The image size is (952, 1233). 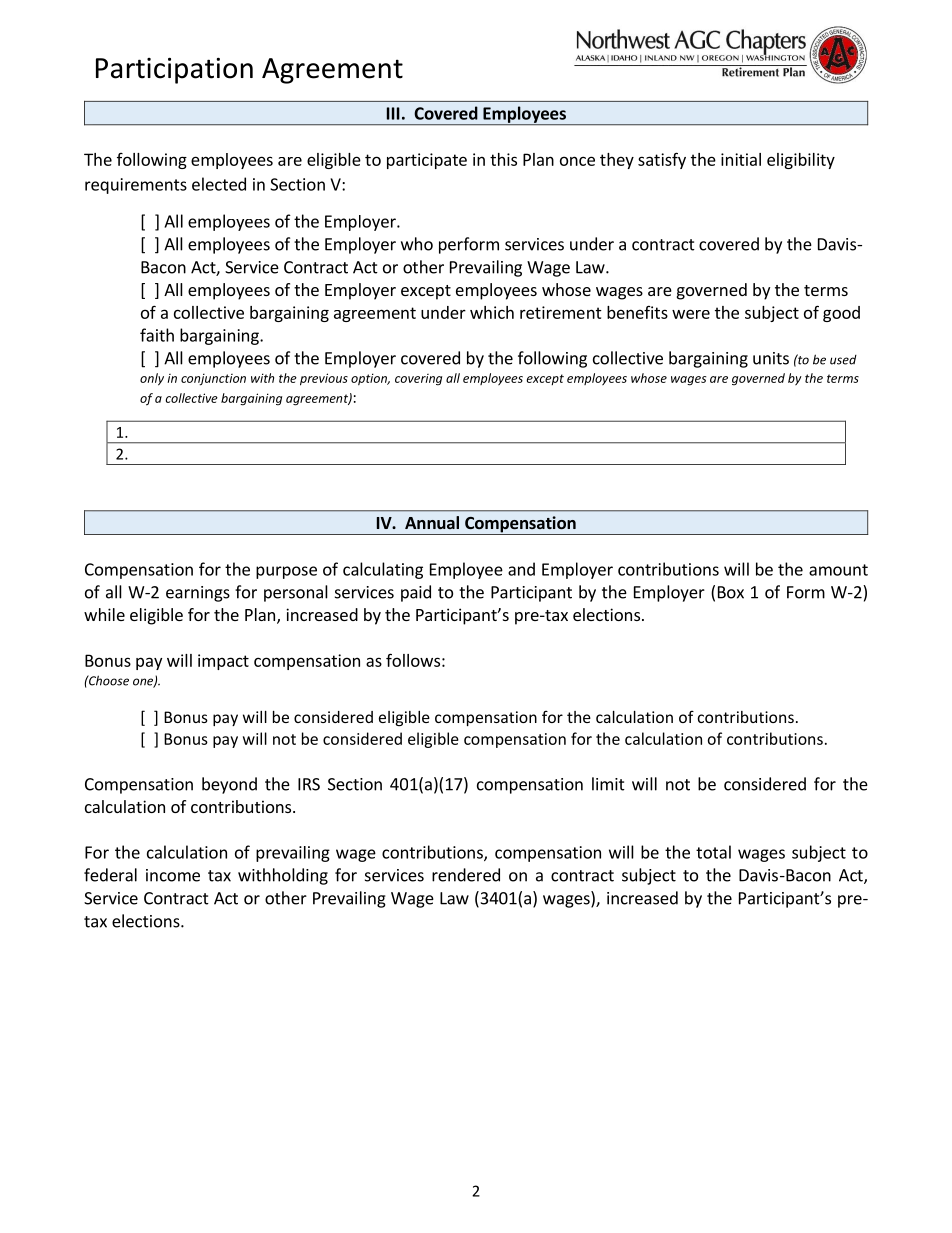 What do you see at coordinates (838, 570) in the screenshot?
I see `amount` at bounding box center [838, 570].
